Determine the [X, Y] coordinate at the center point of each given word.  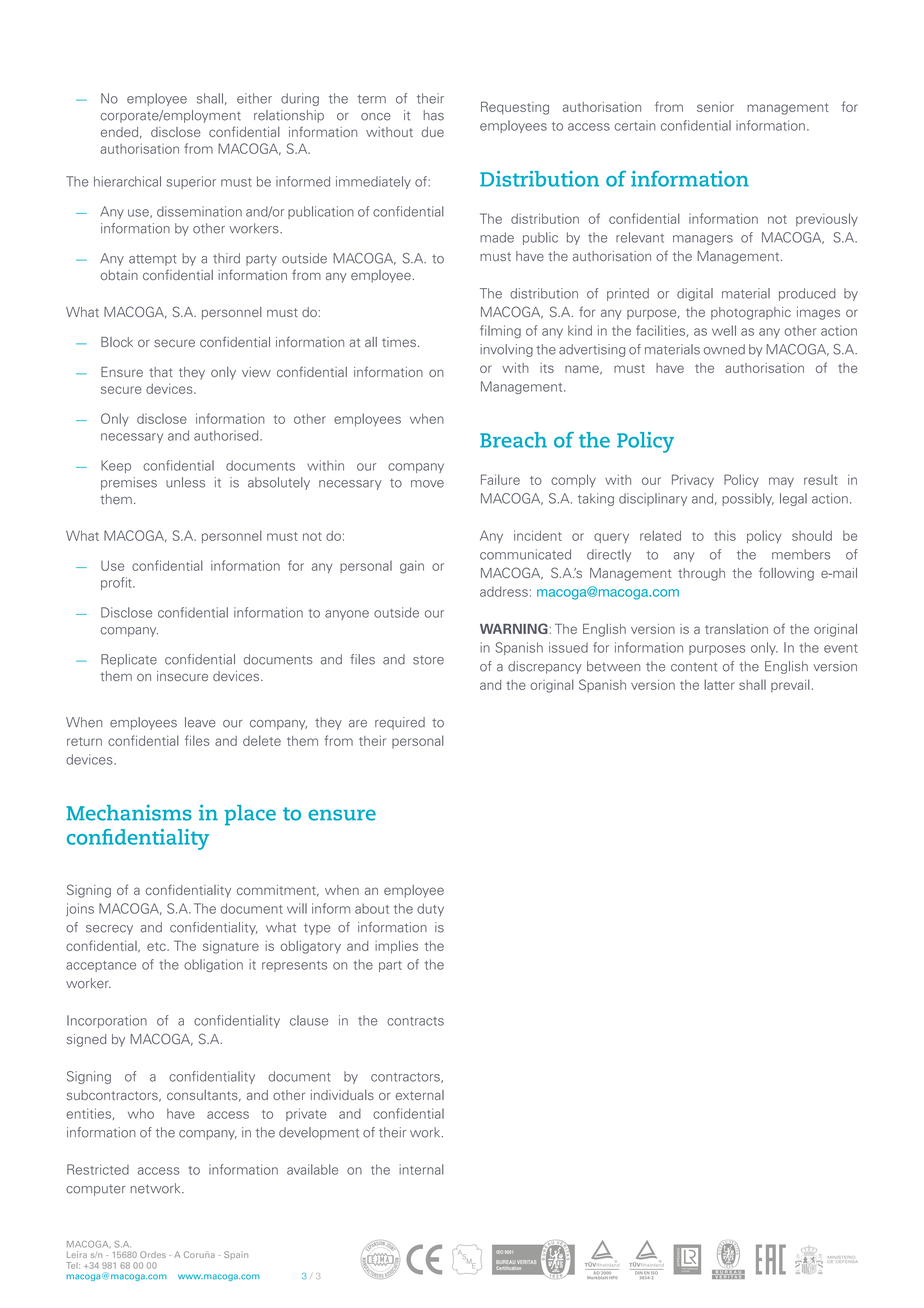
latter [719, 684]
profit [117, 583]
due [432, 132]
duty [430, 909]
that [161, 372]
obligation [213, 965]
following [786, 574]
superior [191, 182]
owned [724, 349]
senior [715, 107]
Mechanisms [129, 812]
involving [506, 350]
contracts [415, 1021]
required [400, 723]
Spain [236, 1255]
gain [412, 567]
